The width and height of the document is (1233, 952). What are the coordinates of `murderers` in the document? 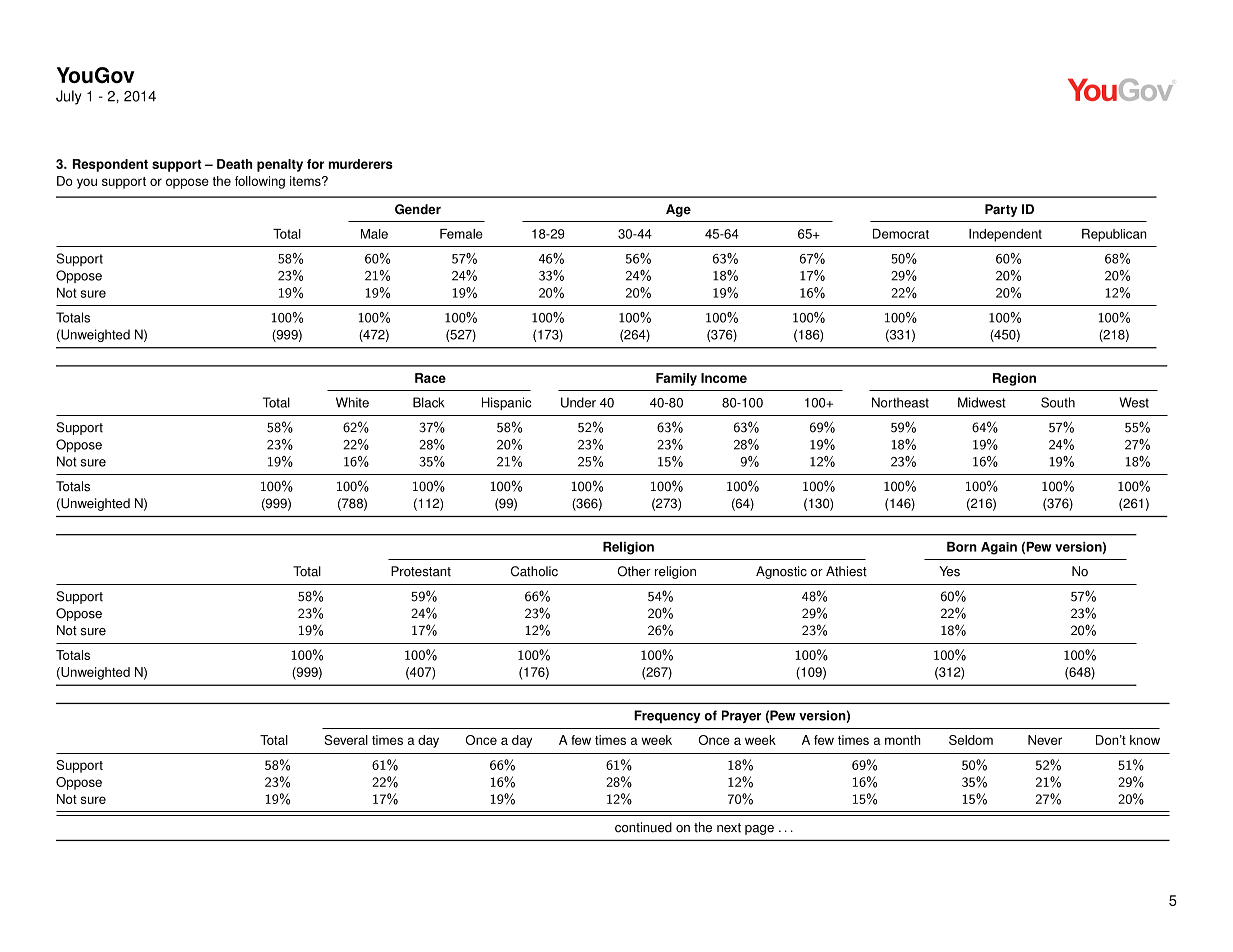 It's located at (360, 164).
